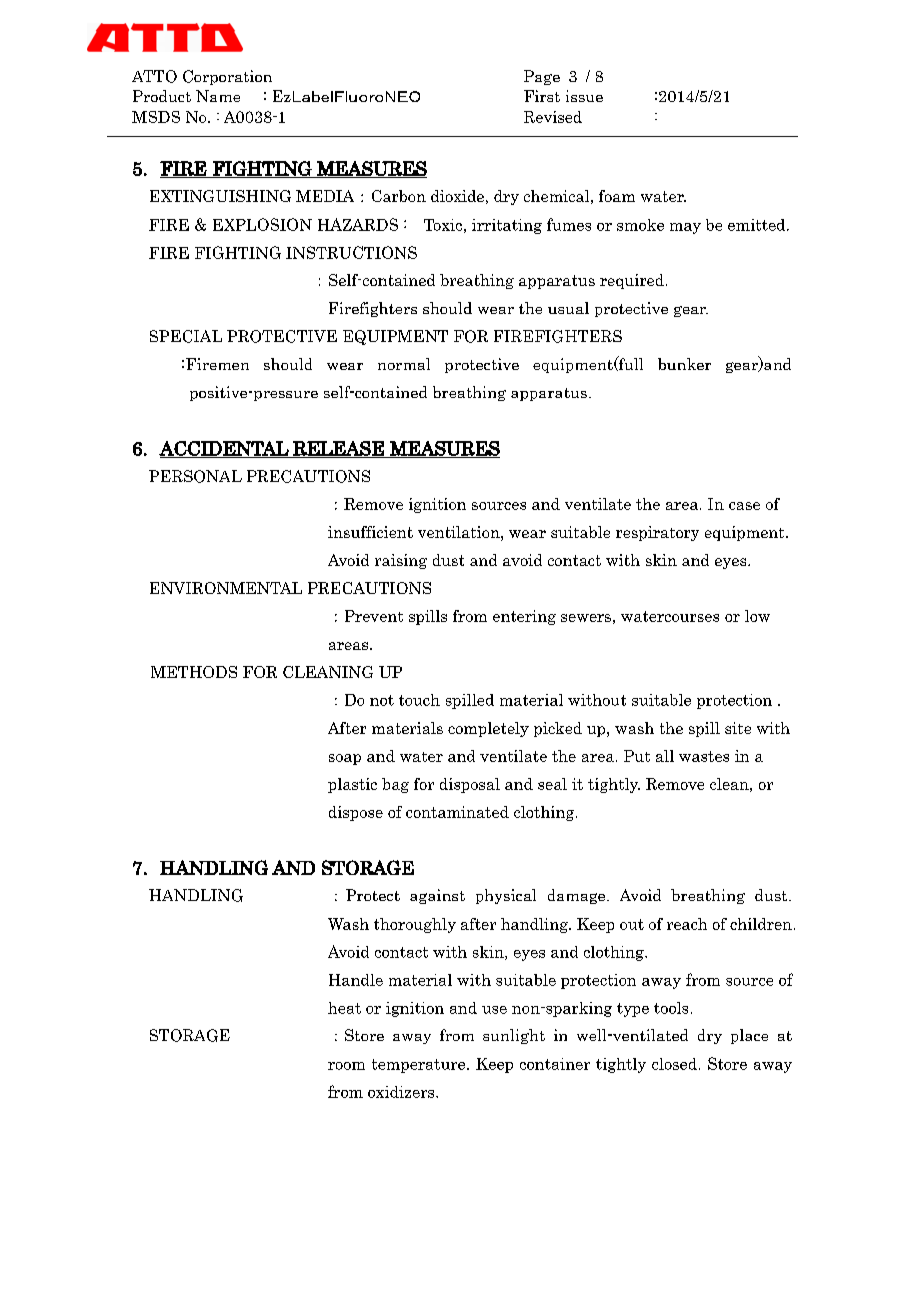 The height and width of the image is (1308, 924). I want to click on bunker, so click(684, 364).
